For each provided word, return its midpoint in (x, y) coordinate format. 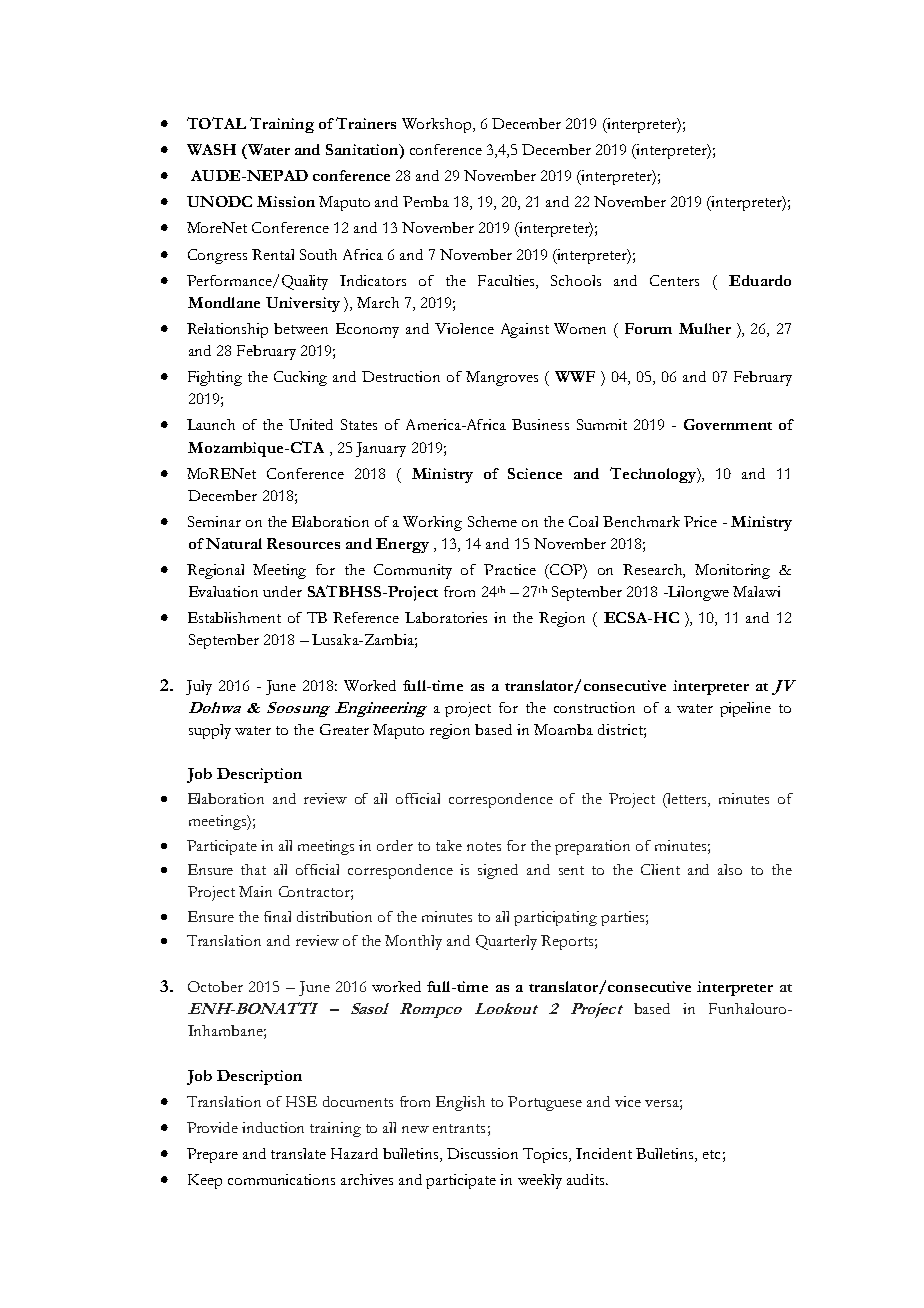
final (277, 916)
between (301, 328)
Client (660, 869)
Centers (674, 280)
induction (273, 1127)
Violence (464, 328)
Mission (286, 201)
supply (210, 731)
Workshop (438, 125)
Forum (648, 328)
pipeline (745, 709)
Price (700, 521)
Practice (510, 569)
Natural (234, 543)
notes (484, 846)
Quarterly (506, 942)
